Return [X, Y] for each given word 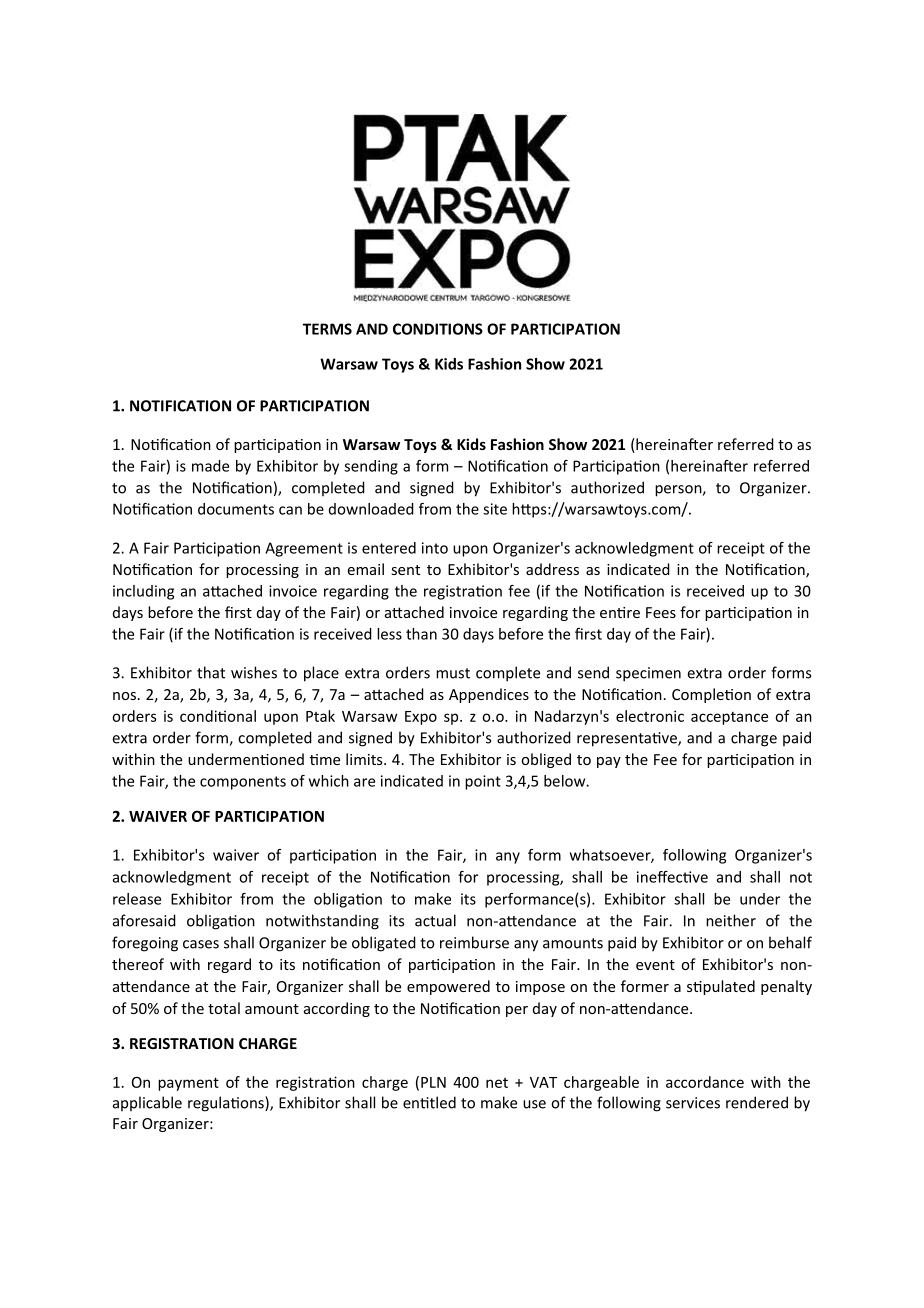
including [143, 592]
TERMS [327, 329]
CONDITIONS [438, 329]
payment [188, 1084]
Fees [661, 612]
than [421, 634]
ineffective [672, 877]
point [483, 782]
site [495, 509]
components [243, 783]
